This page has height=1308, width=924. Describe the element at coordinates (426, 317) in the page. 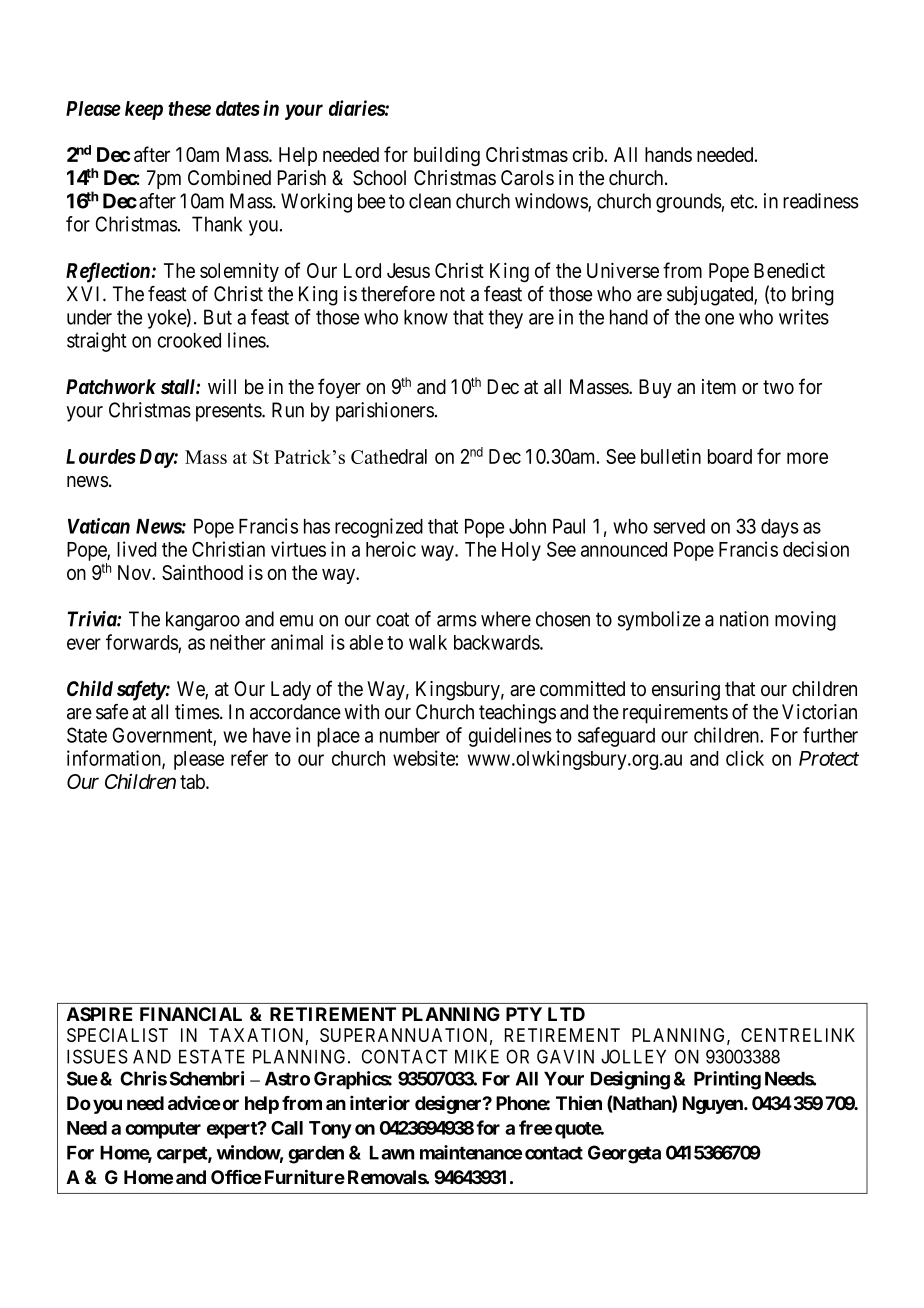

I see `know` at that location.
